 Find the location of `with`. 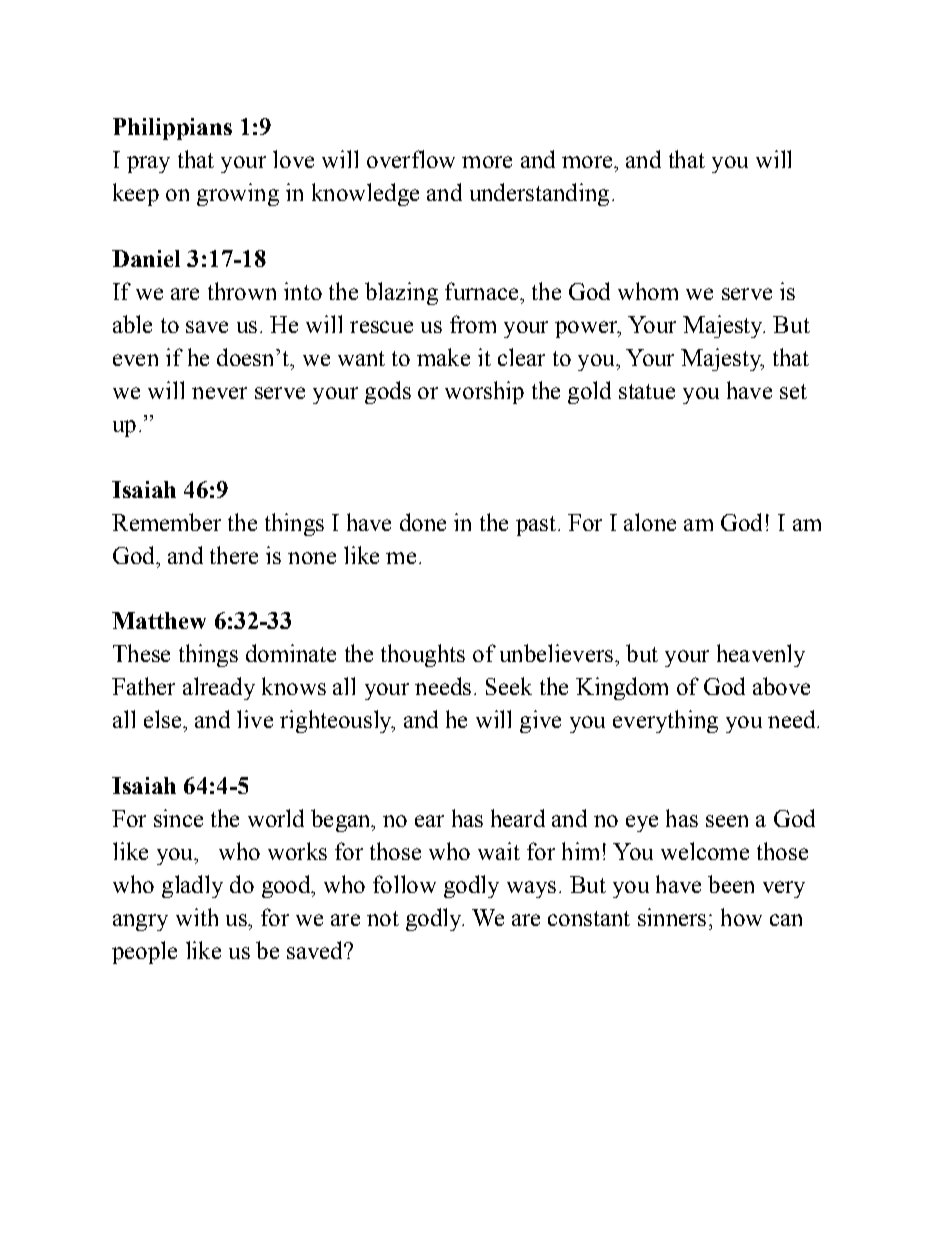

with is located at coordinates (197, 917).
